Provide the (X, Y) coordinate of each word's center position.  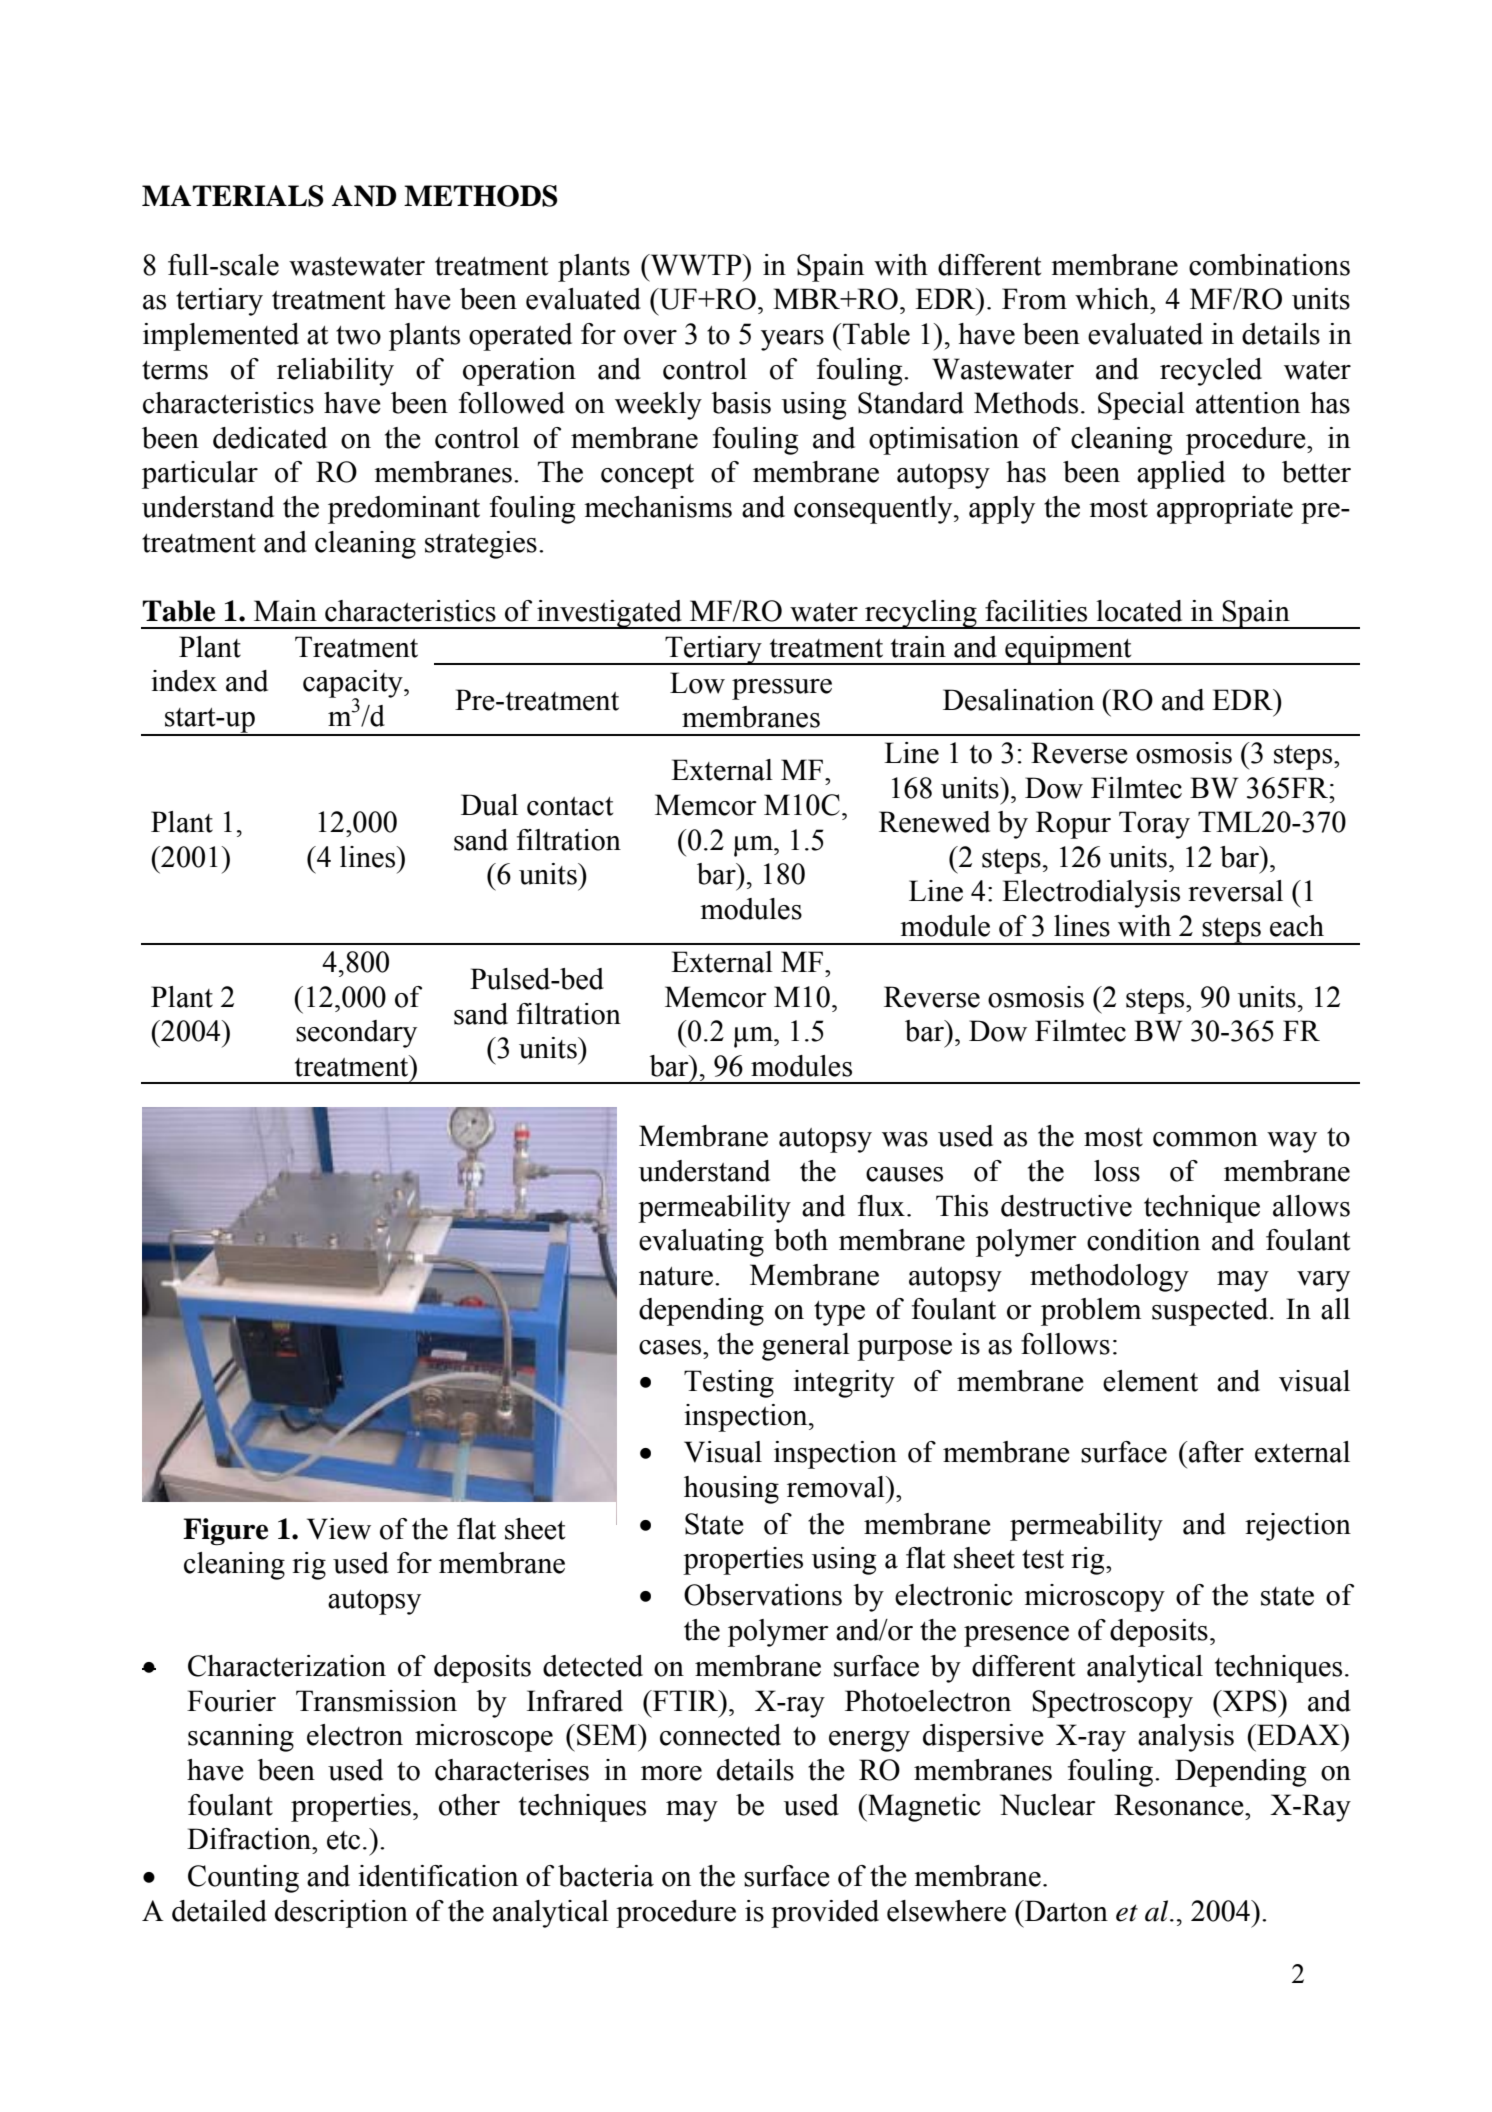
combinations (1269, 265)
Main (285, 611)
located (1139, 611)
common (1205, 1139)
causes (904, 1174)
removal (837, 1487)
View (339, 1529)
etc (343, 1840)
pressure (782, 689)
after (1216, 1452)
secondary (356, 1034)
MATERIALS (233, 196)
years (792, 340)
